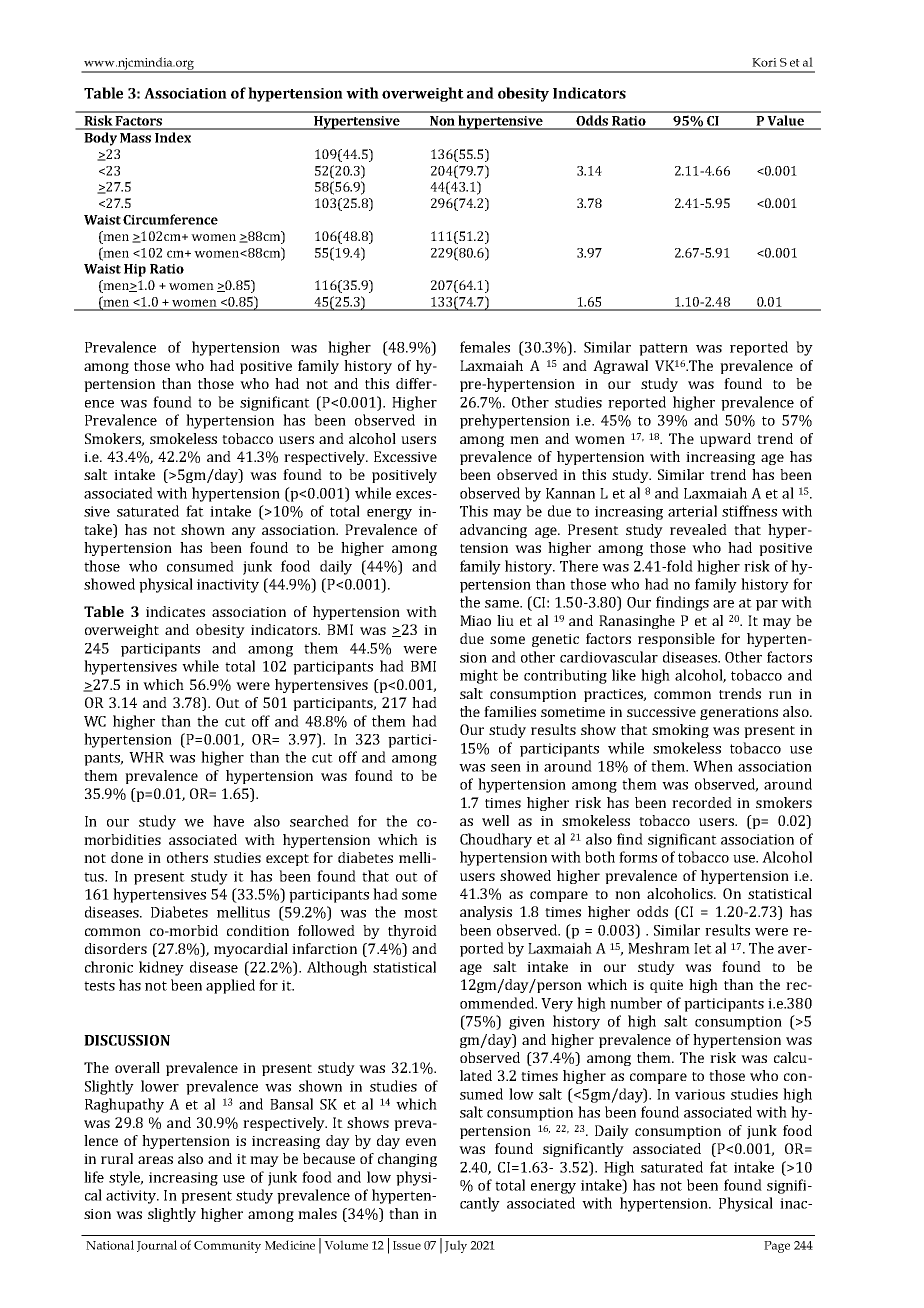 Image resolution: width=924 pixels, height=1308 pixels. What do you see at coordinates (479, 676) in the screenshot?
I see `might` at bounding box center [479, 676].
